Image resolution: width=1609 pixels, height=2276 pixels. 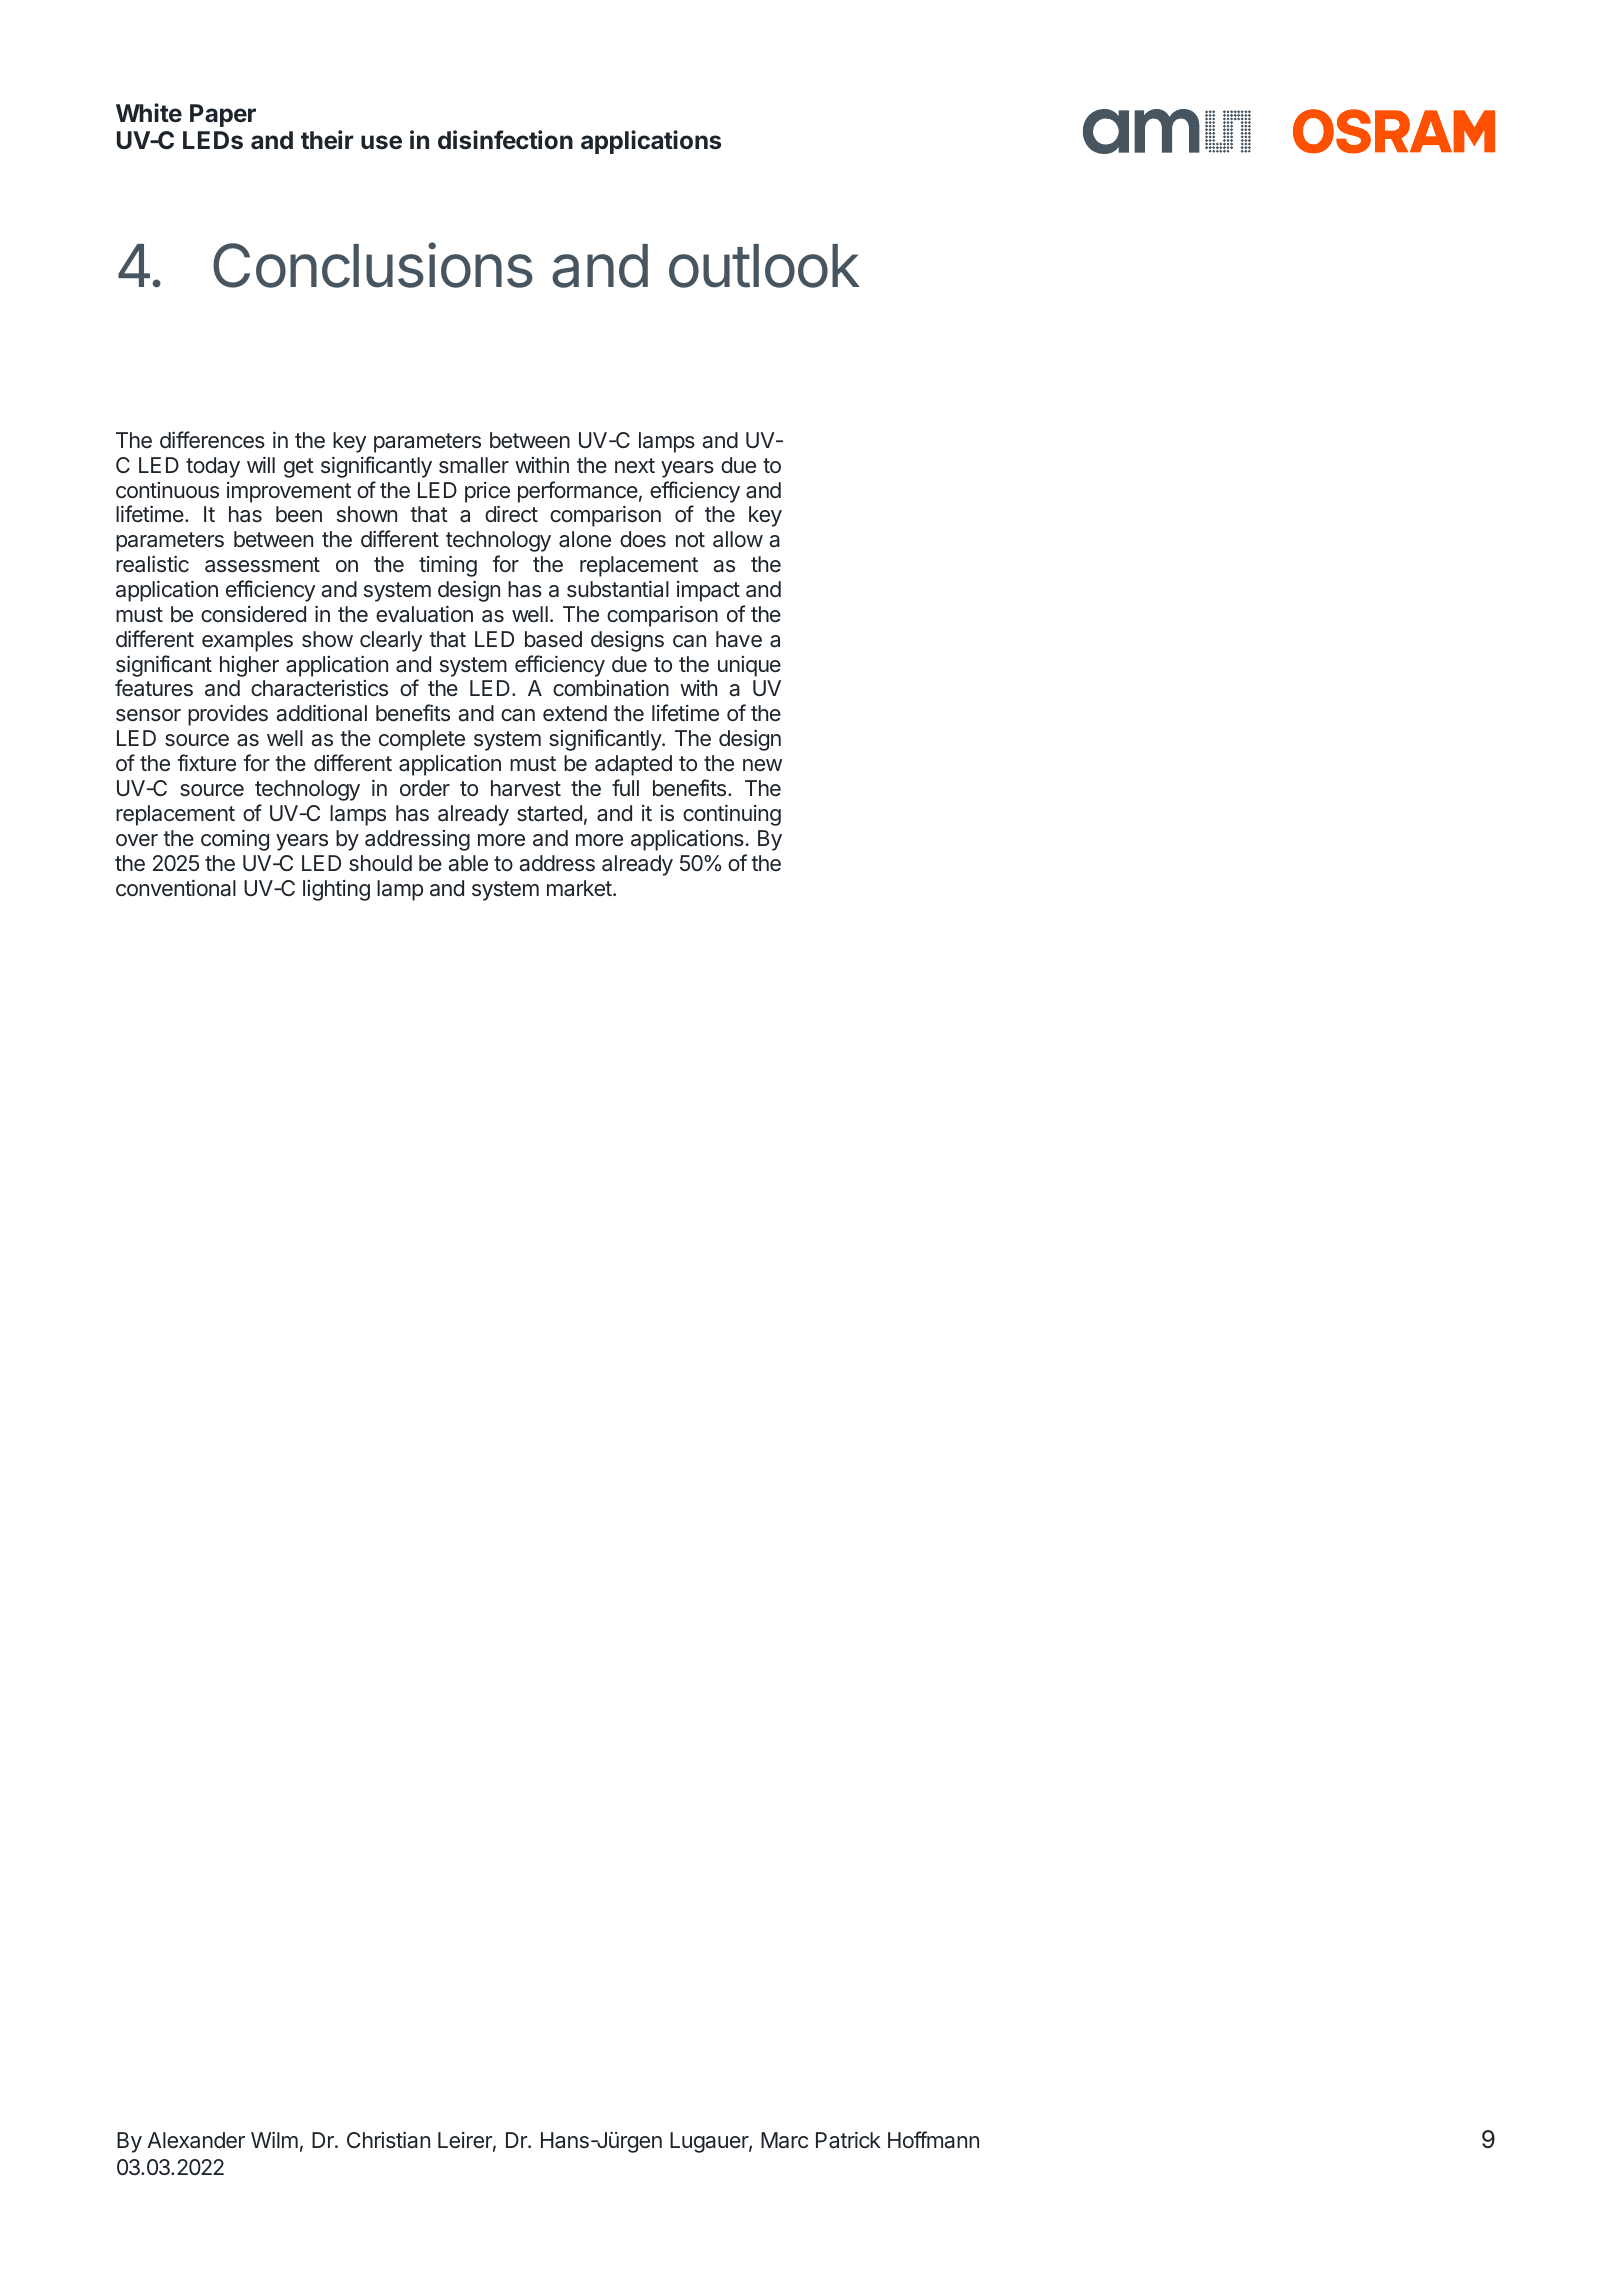 What do you see at coordinates (549, 813) in the page?
I see `started` at bounding box center [549, 813].
